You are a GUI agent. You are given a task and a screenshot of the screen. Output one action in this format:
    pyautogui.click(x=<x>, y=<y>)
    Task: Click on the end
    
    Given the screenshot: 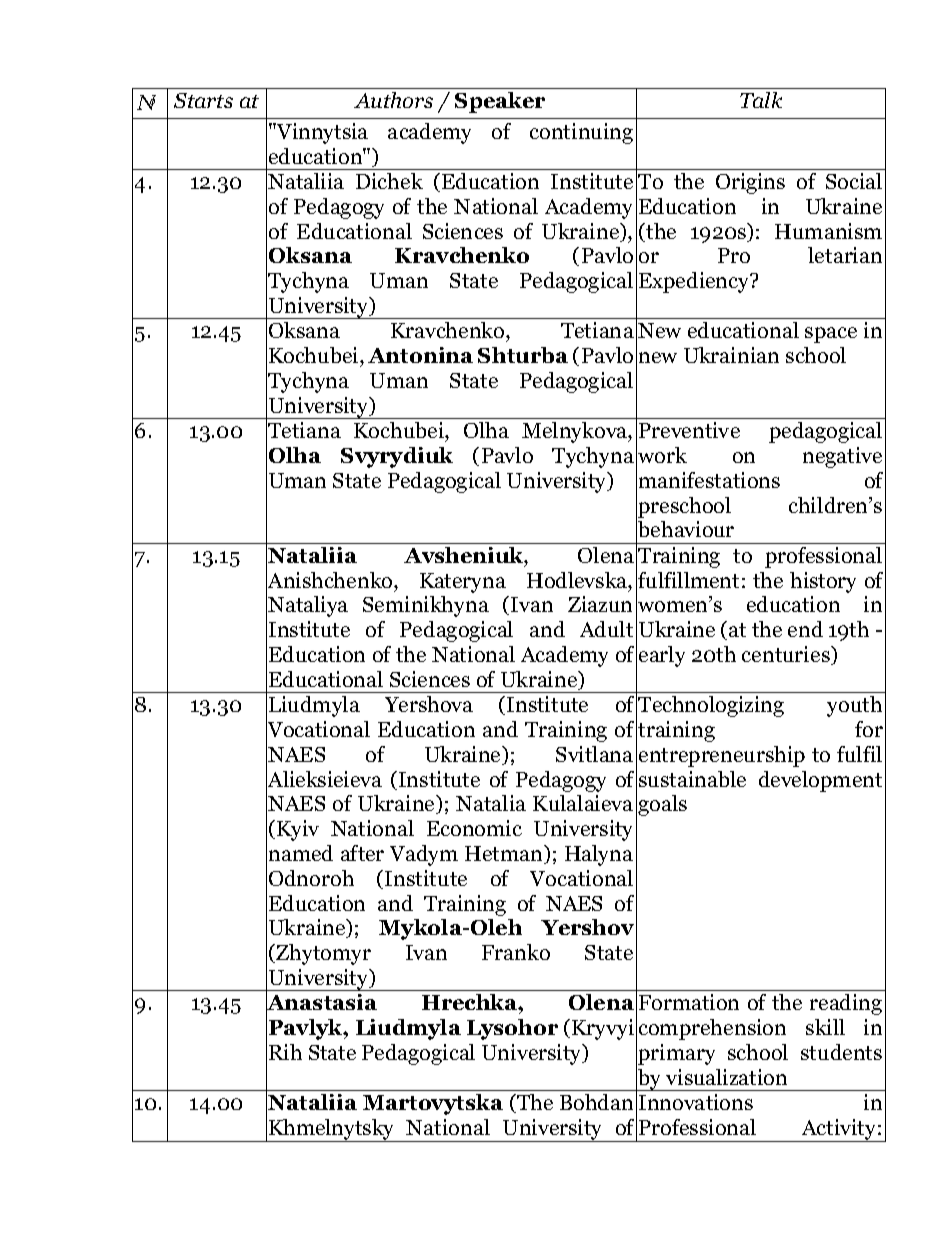 What is the action you would take?
    pyautogui.click(x=805, y=629)
